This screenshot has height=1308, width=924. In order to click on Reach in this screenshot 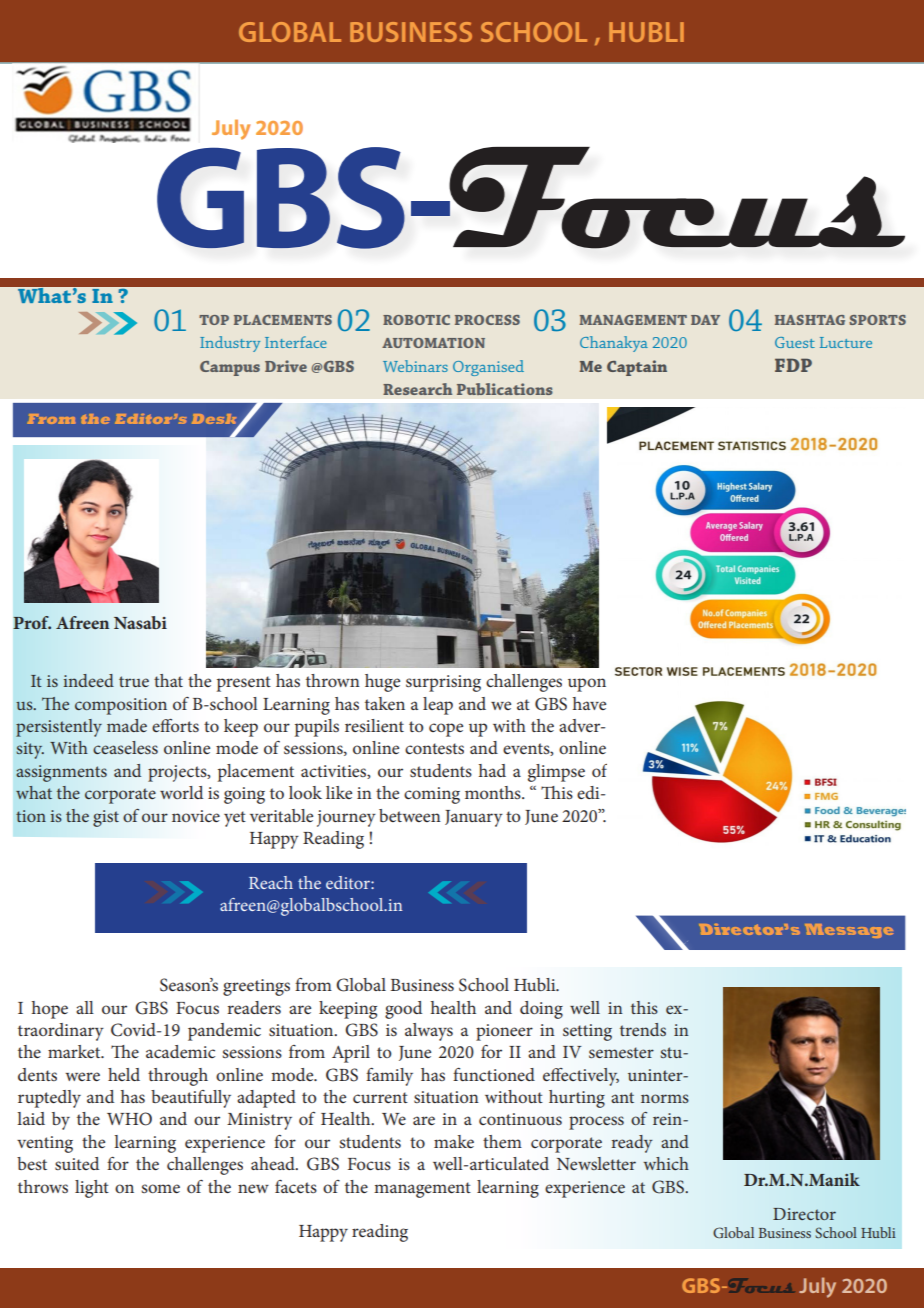, I will do `click(271, 882)`.
